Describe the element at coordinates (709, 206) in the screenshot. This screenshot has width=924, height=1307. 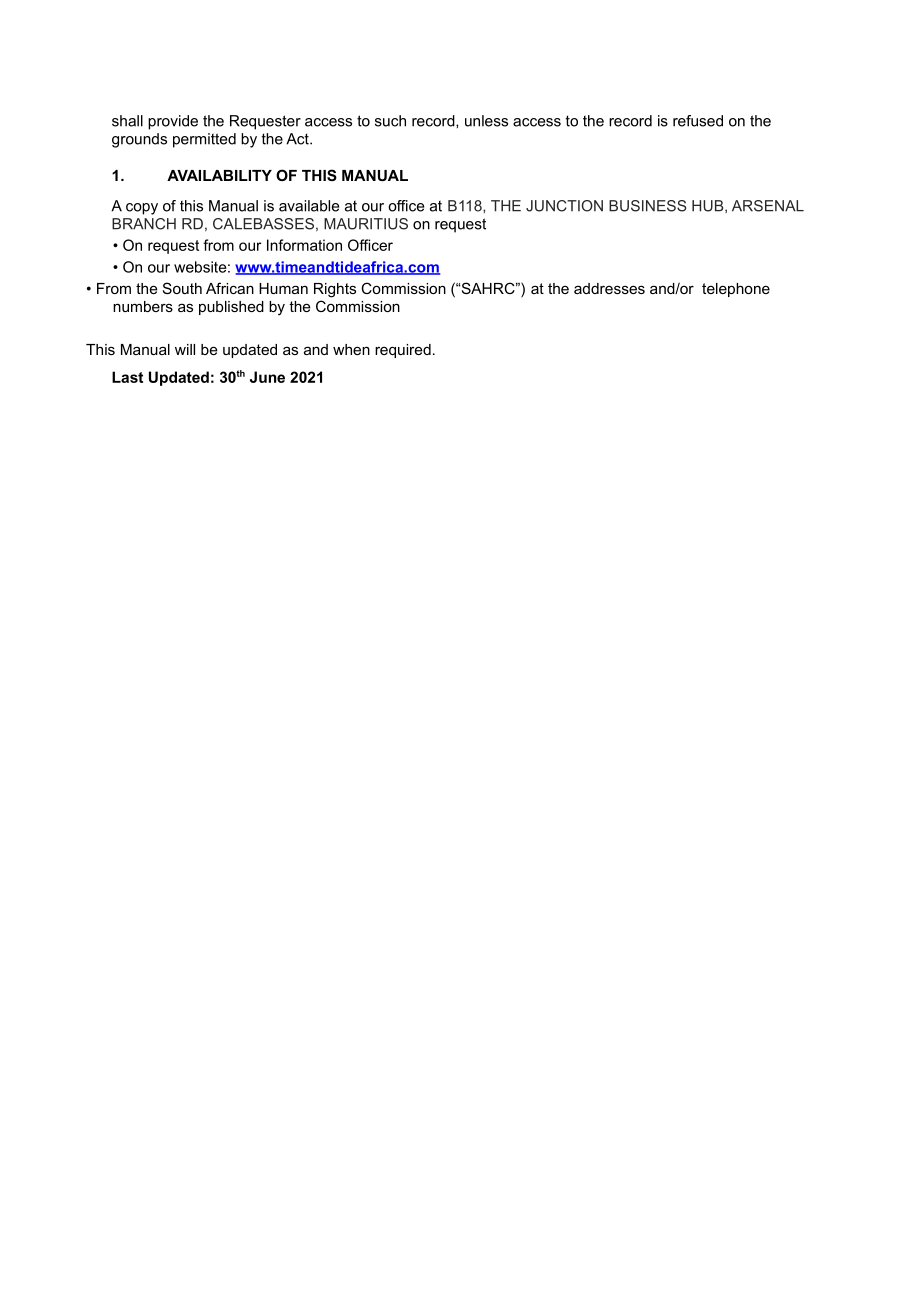
I see `HUB` at that location.
